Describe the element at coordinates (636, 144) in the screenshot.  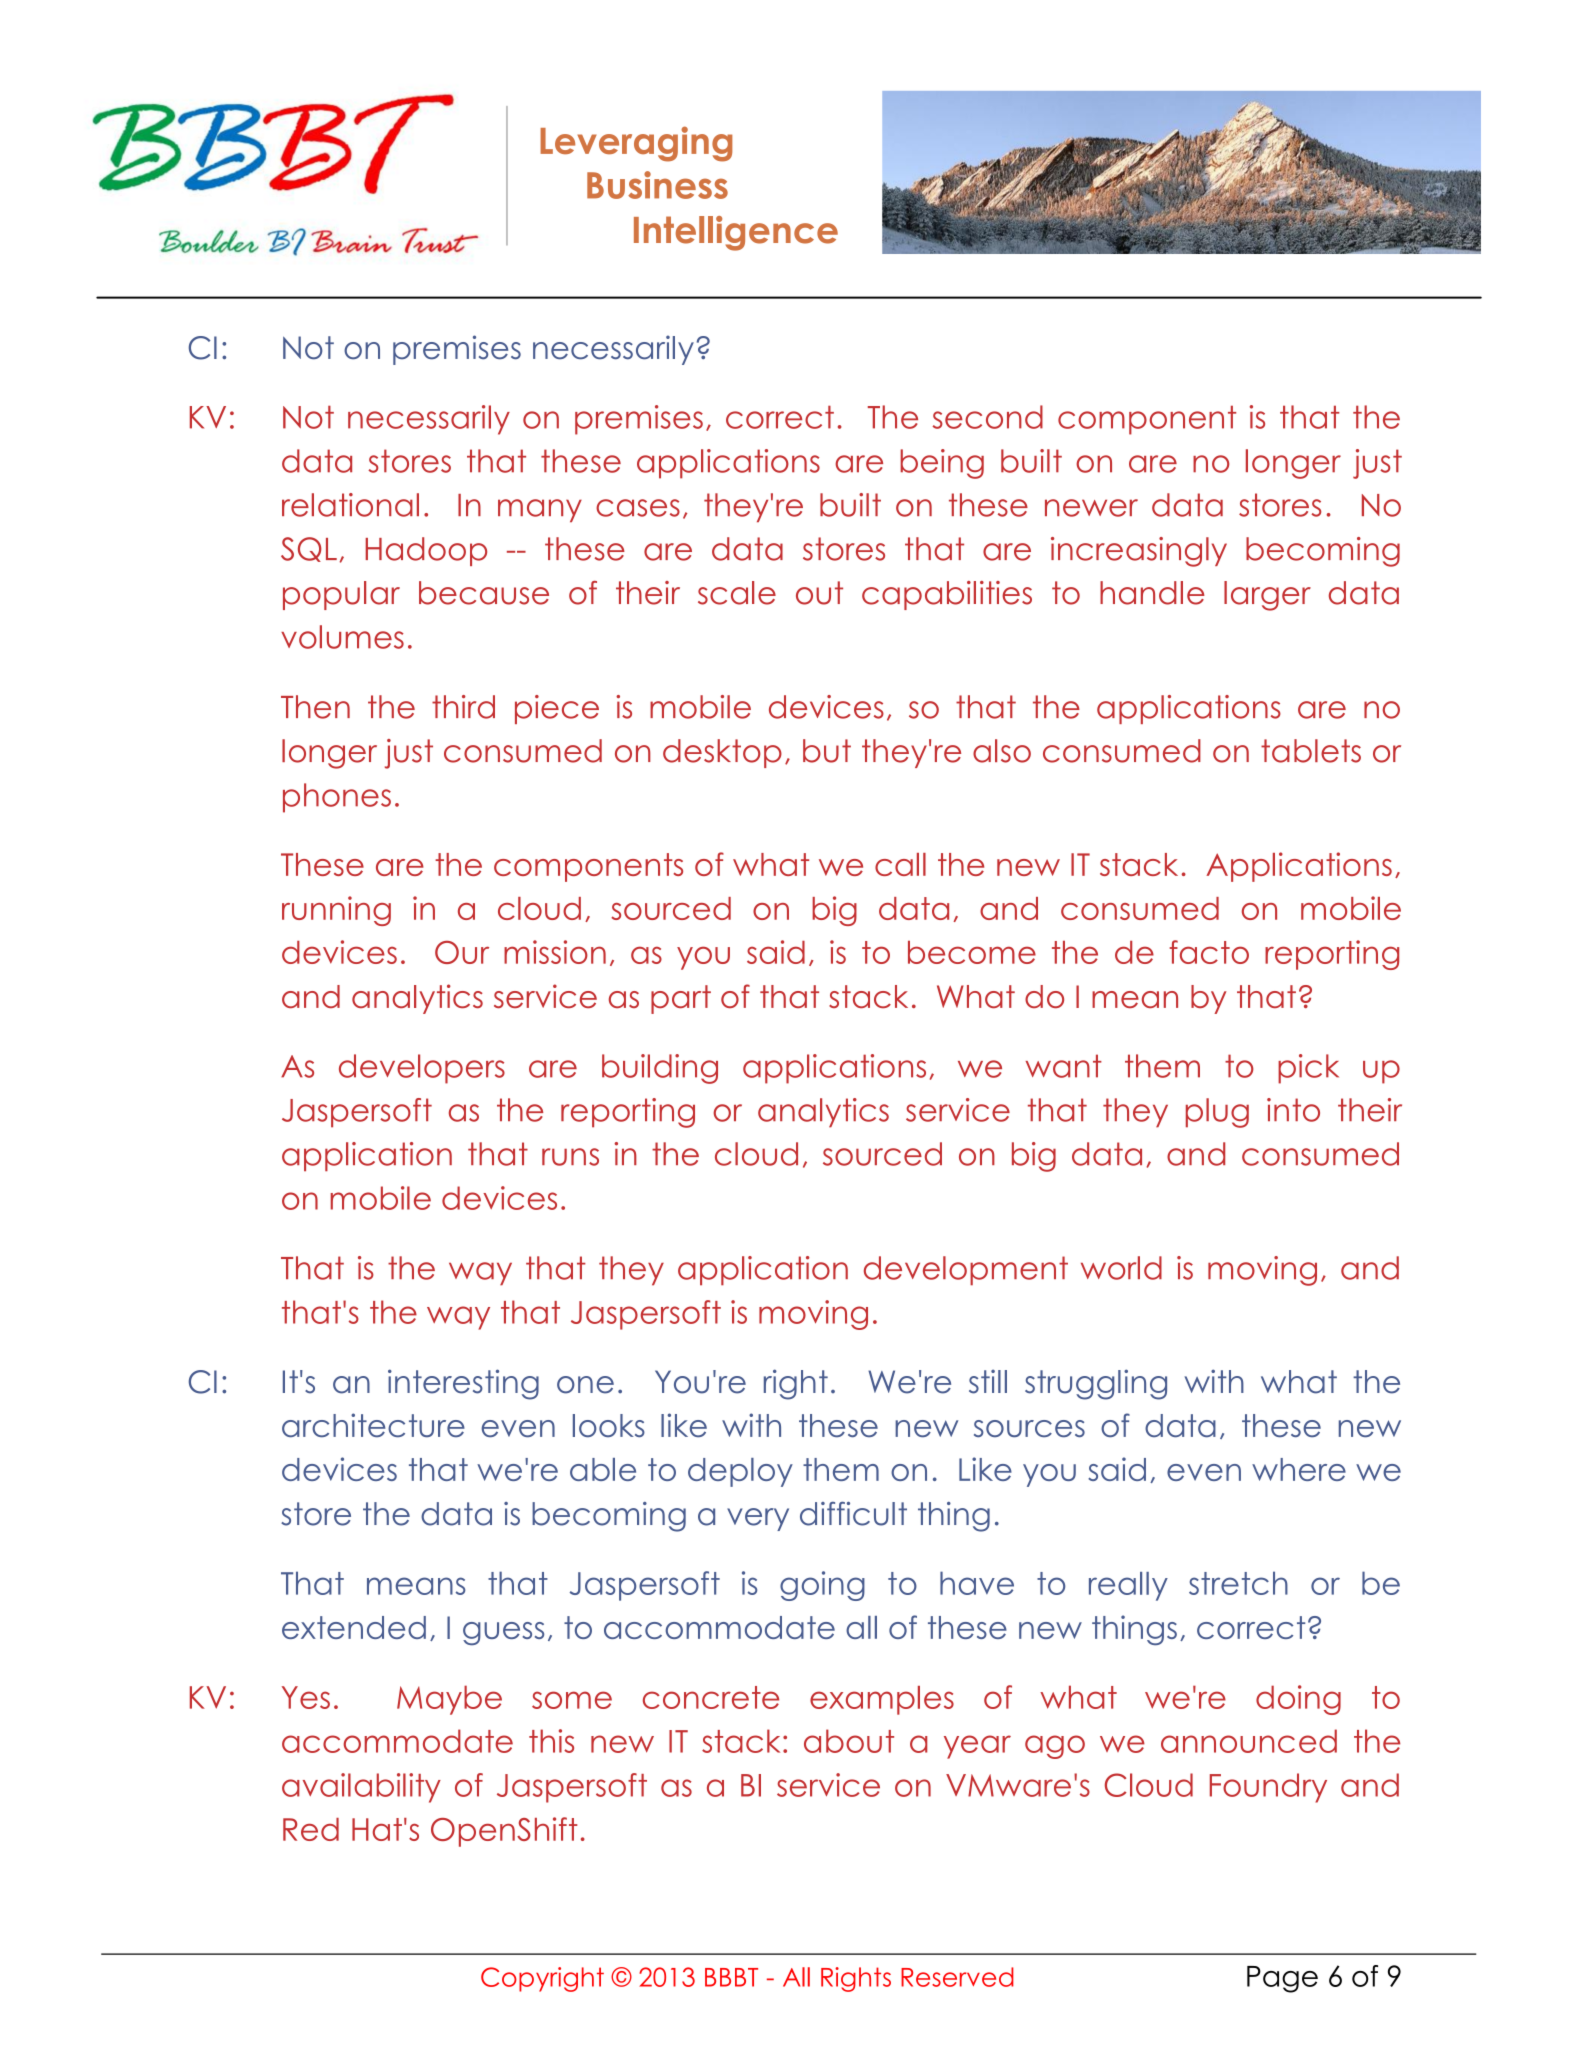
I see `Leveraging` at that location.
